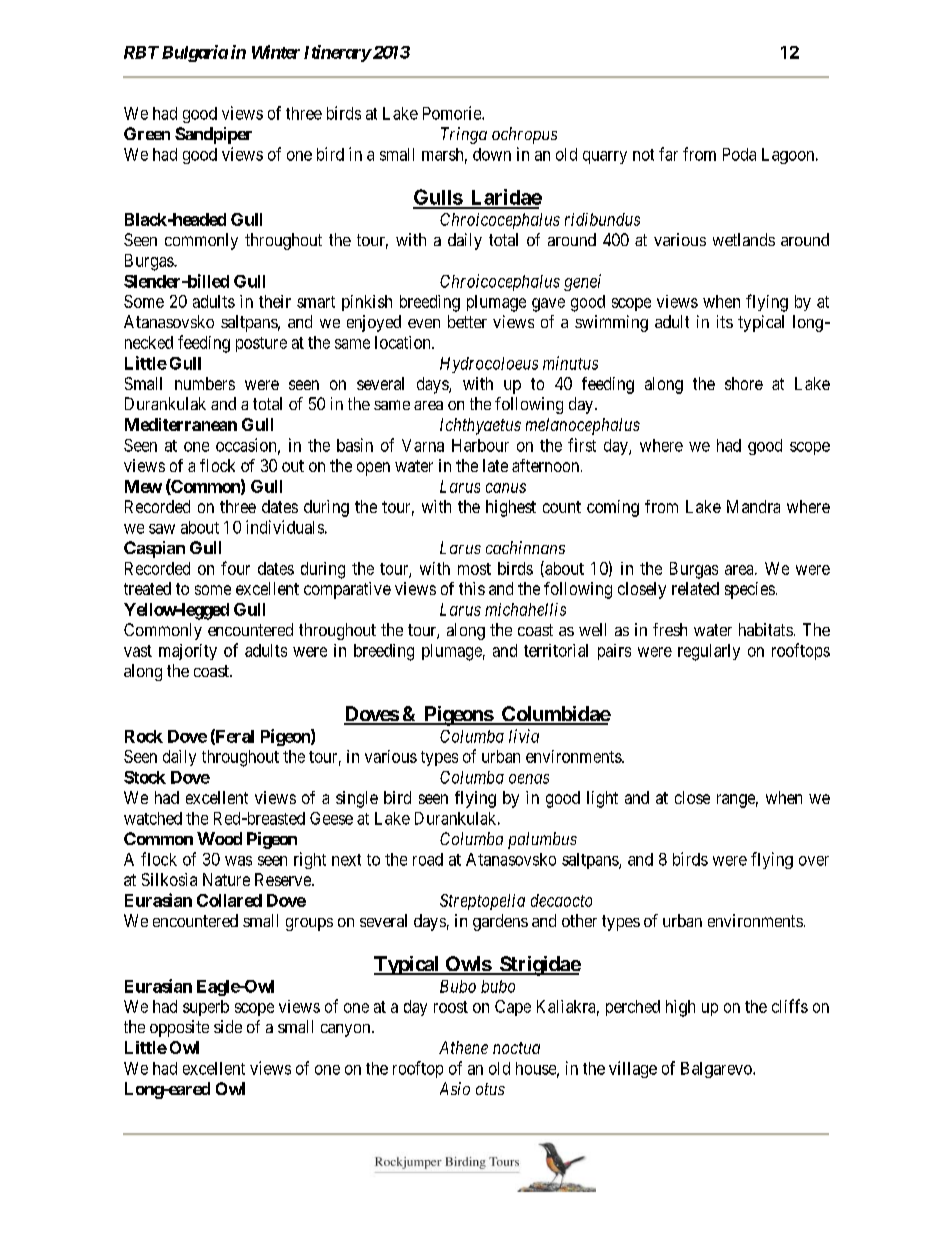  What do you see at coordinates (474, 569) in the screenshot?
I see `most` at bounding box center [474, 569].
